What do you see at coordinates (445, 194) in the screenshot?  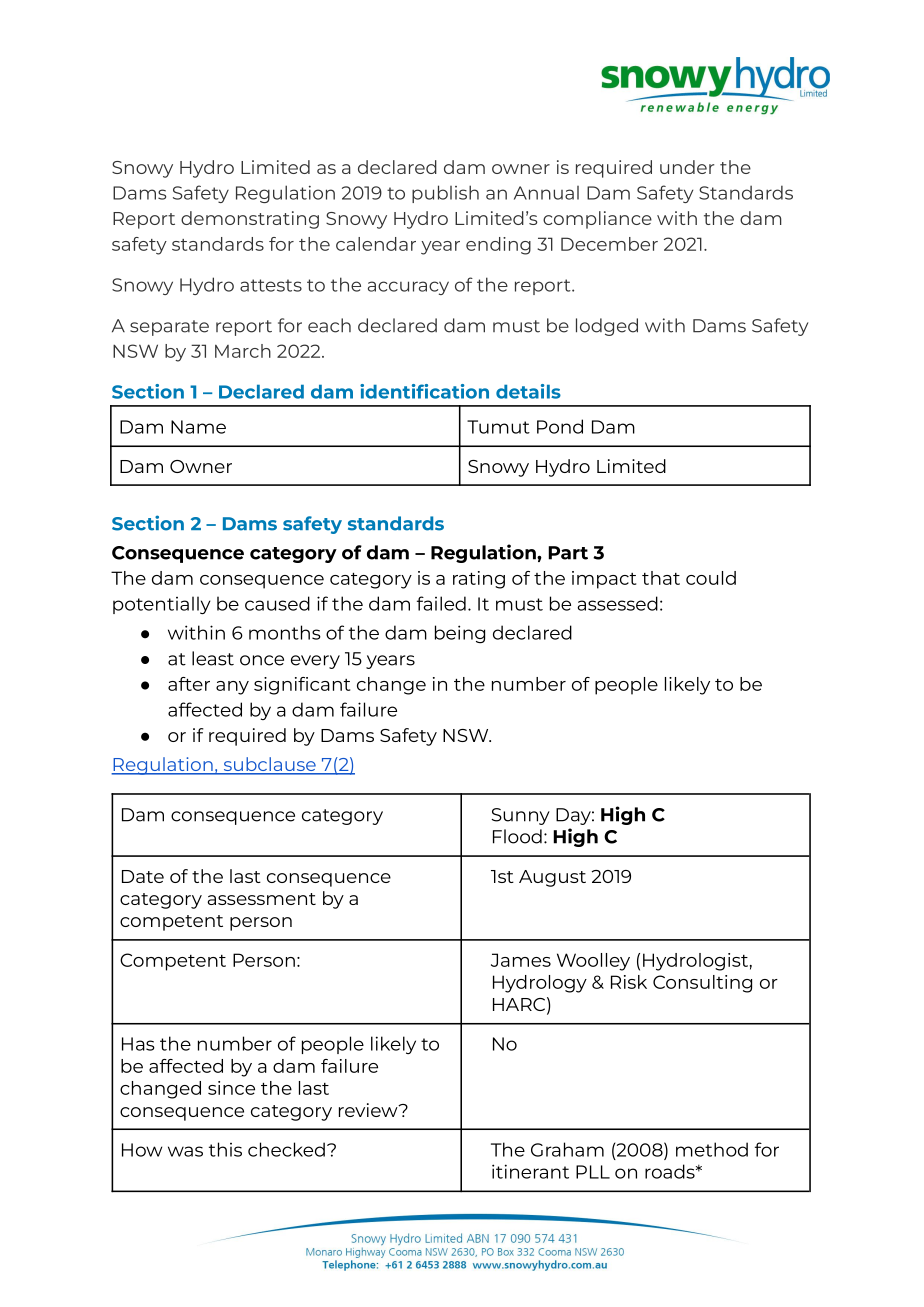 I see `publish` at bounding box center [445, 194].
